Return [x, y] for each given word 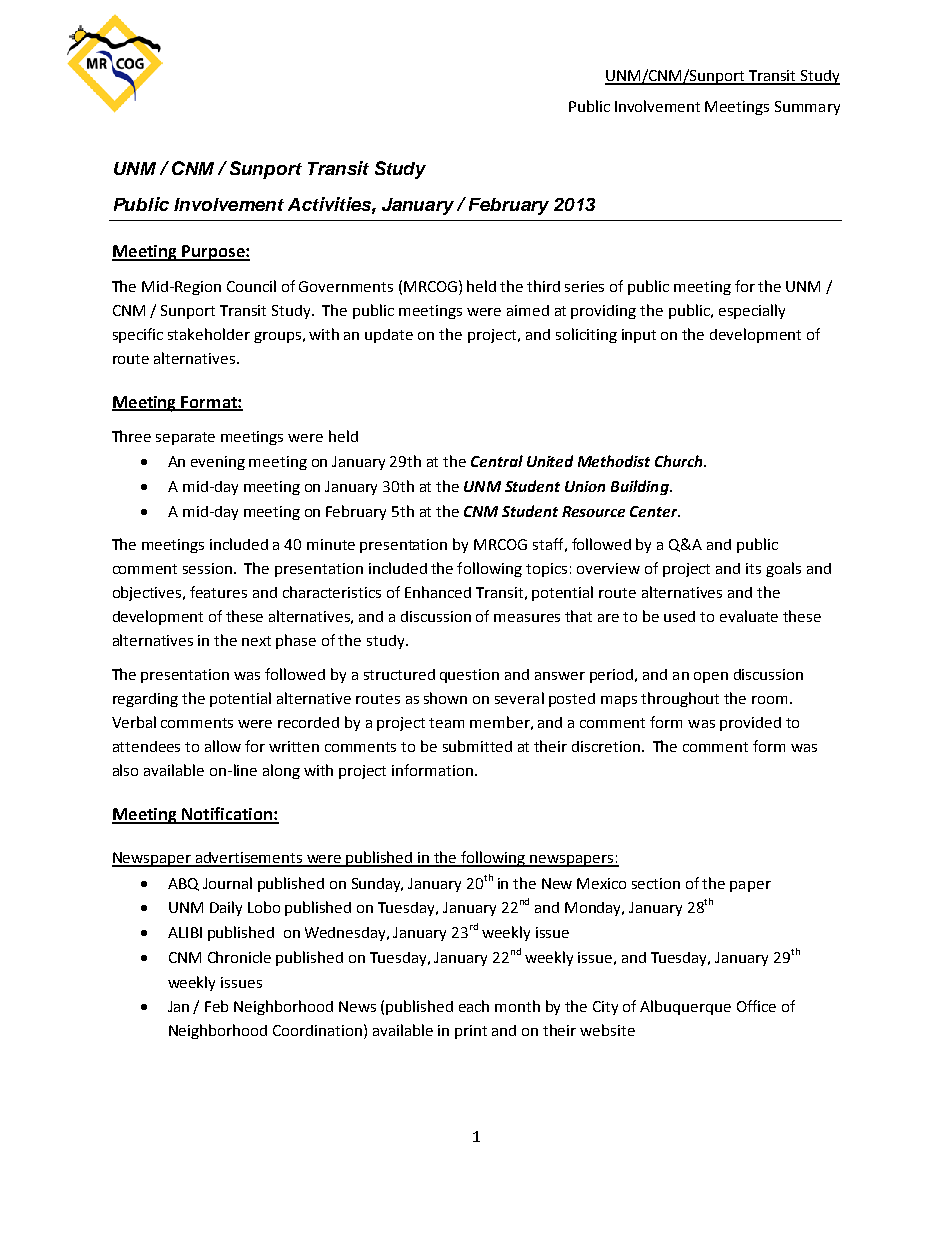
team [446, 723]
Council [251, 286]
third [543, 286]
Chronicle [239, 957]
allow [223, 746]
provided [750, 724]
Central [497, 461]
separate [185, 438]
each [474, 1006]
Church [680, 461]
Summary [807, 108]
